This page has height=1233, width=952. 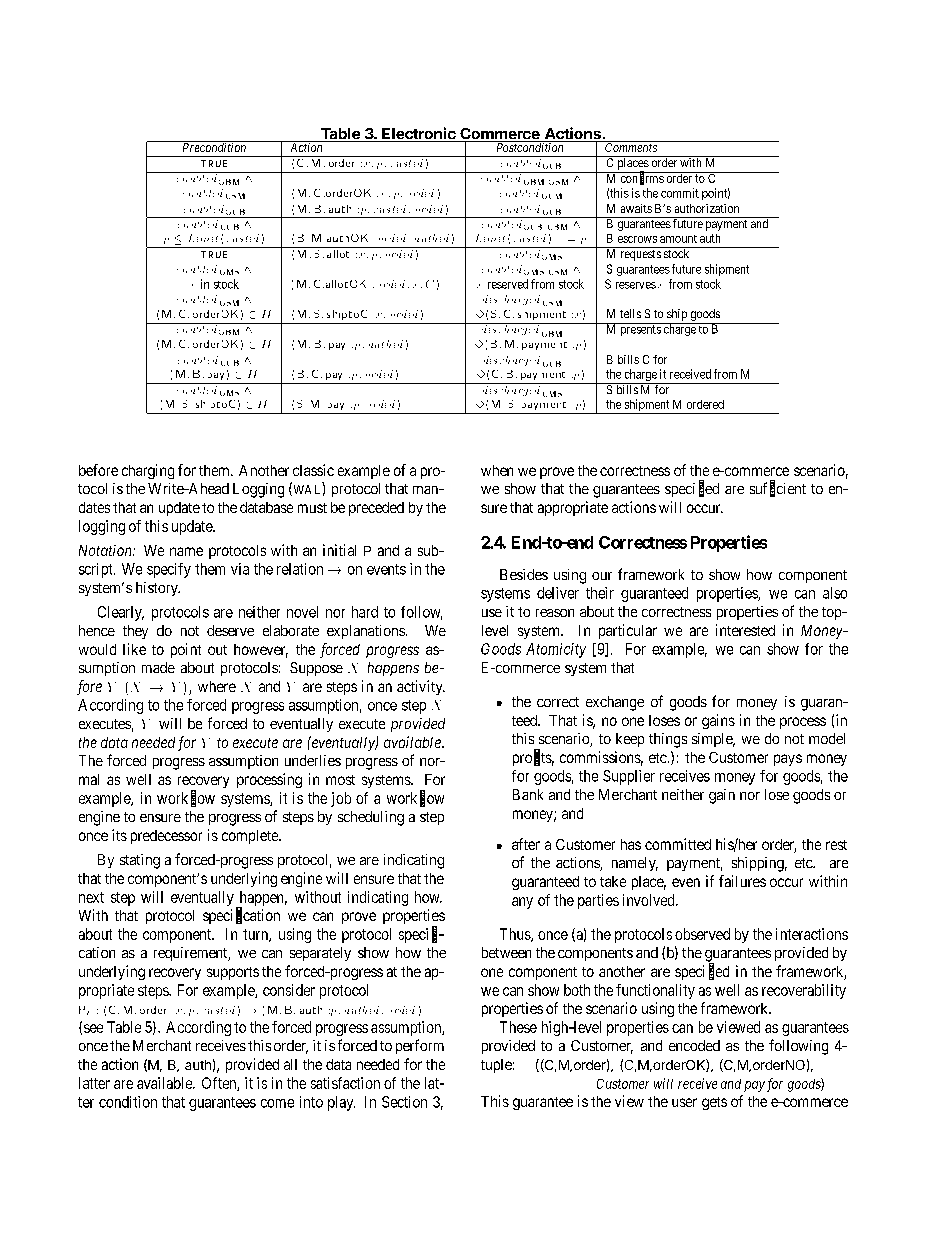 What do you see at coordinates (678, 239) in the page?
I see `amount` at bounding box center [678, 239].
